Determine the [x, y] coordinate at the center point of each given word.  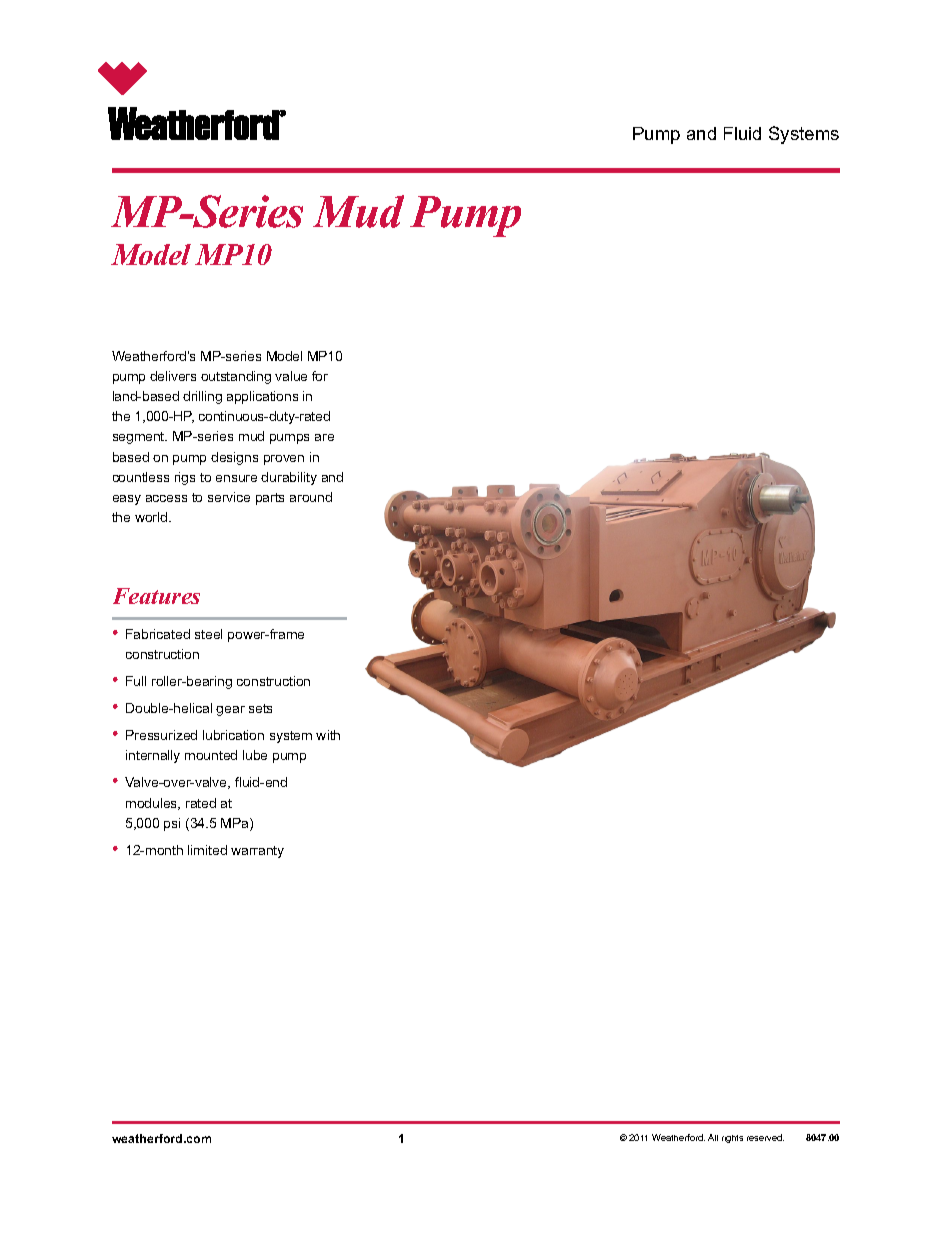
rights [732, 1139]
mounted [211, 755]
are [324, 437]
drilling [202, 397]
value [291, 376]
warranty [257, 852]
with [328, 735]
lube [255, 755]
